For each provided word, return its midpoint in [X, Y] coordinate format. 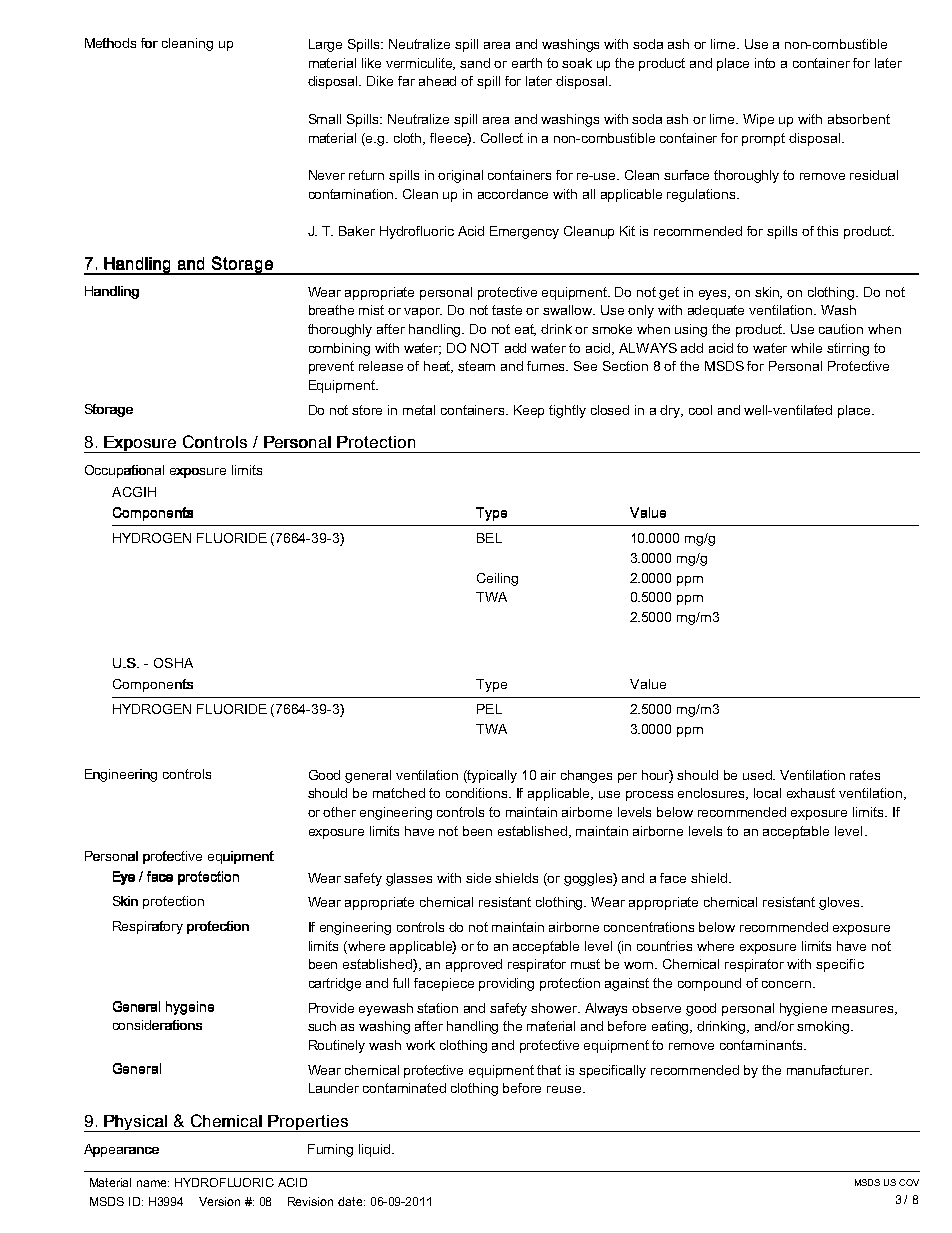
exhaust [811, 793]
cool [700, 410]
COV [909, 1182]
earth [527, 63]
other [339, 812]
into [765, 63]
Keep [529, 411]
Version [219, 1201]
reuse [565, 1089]
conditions [478, 793]
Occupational [124, 471]
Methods [110, 43]
